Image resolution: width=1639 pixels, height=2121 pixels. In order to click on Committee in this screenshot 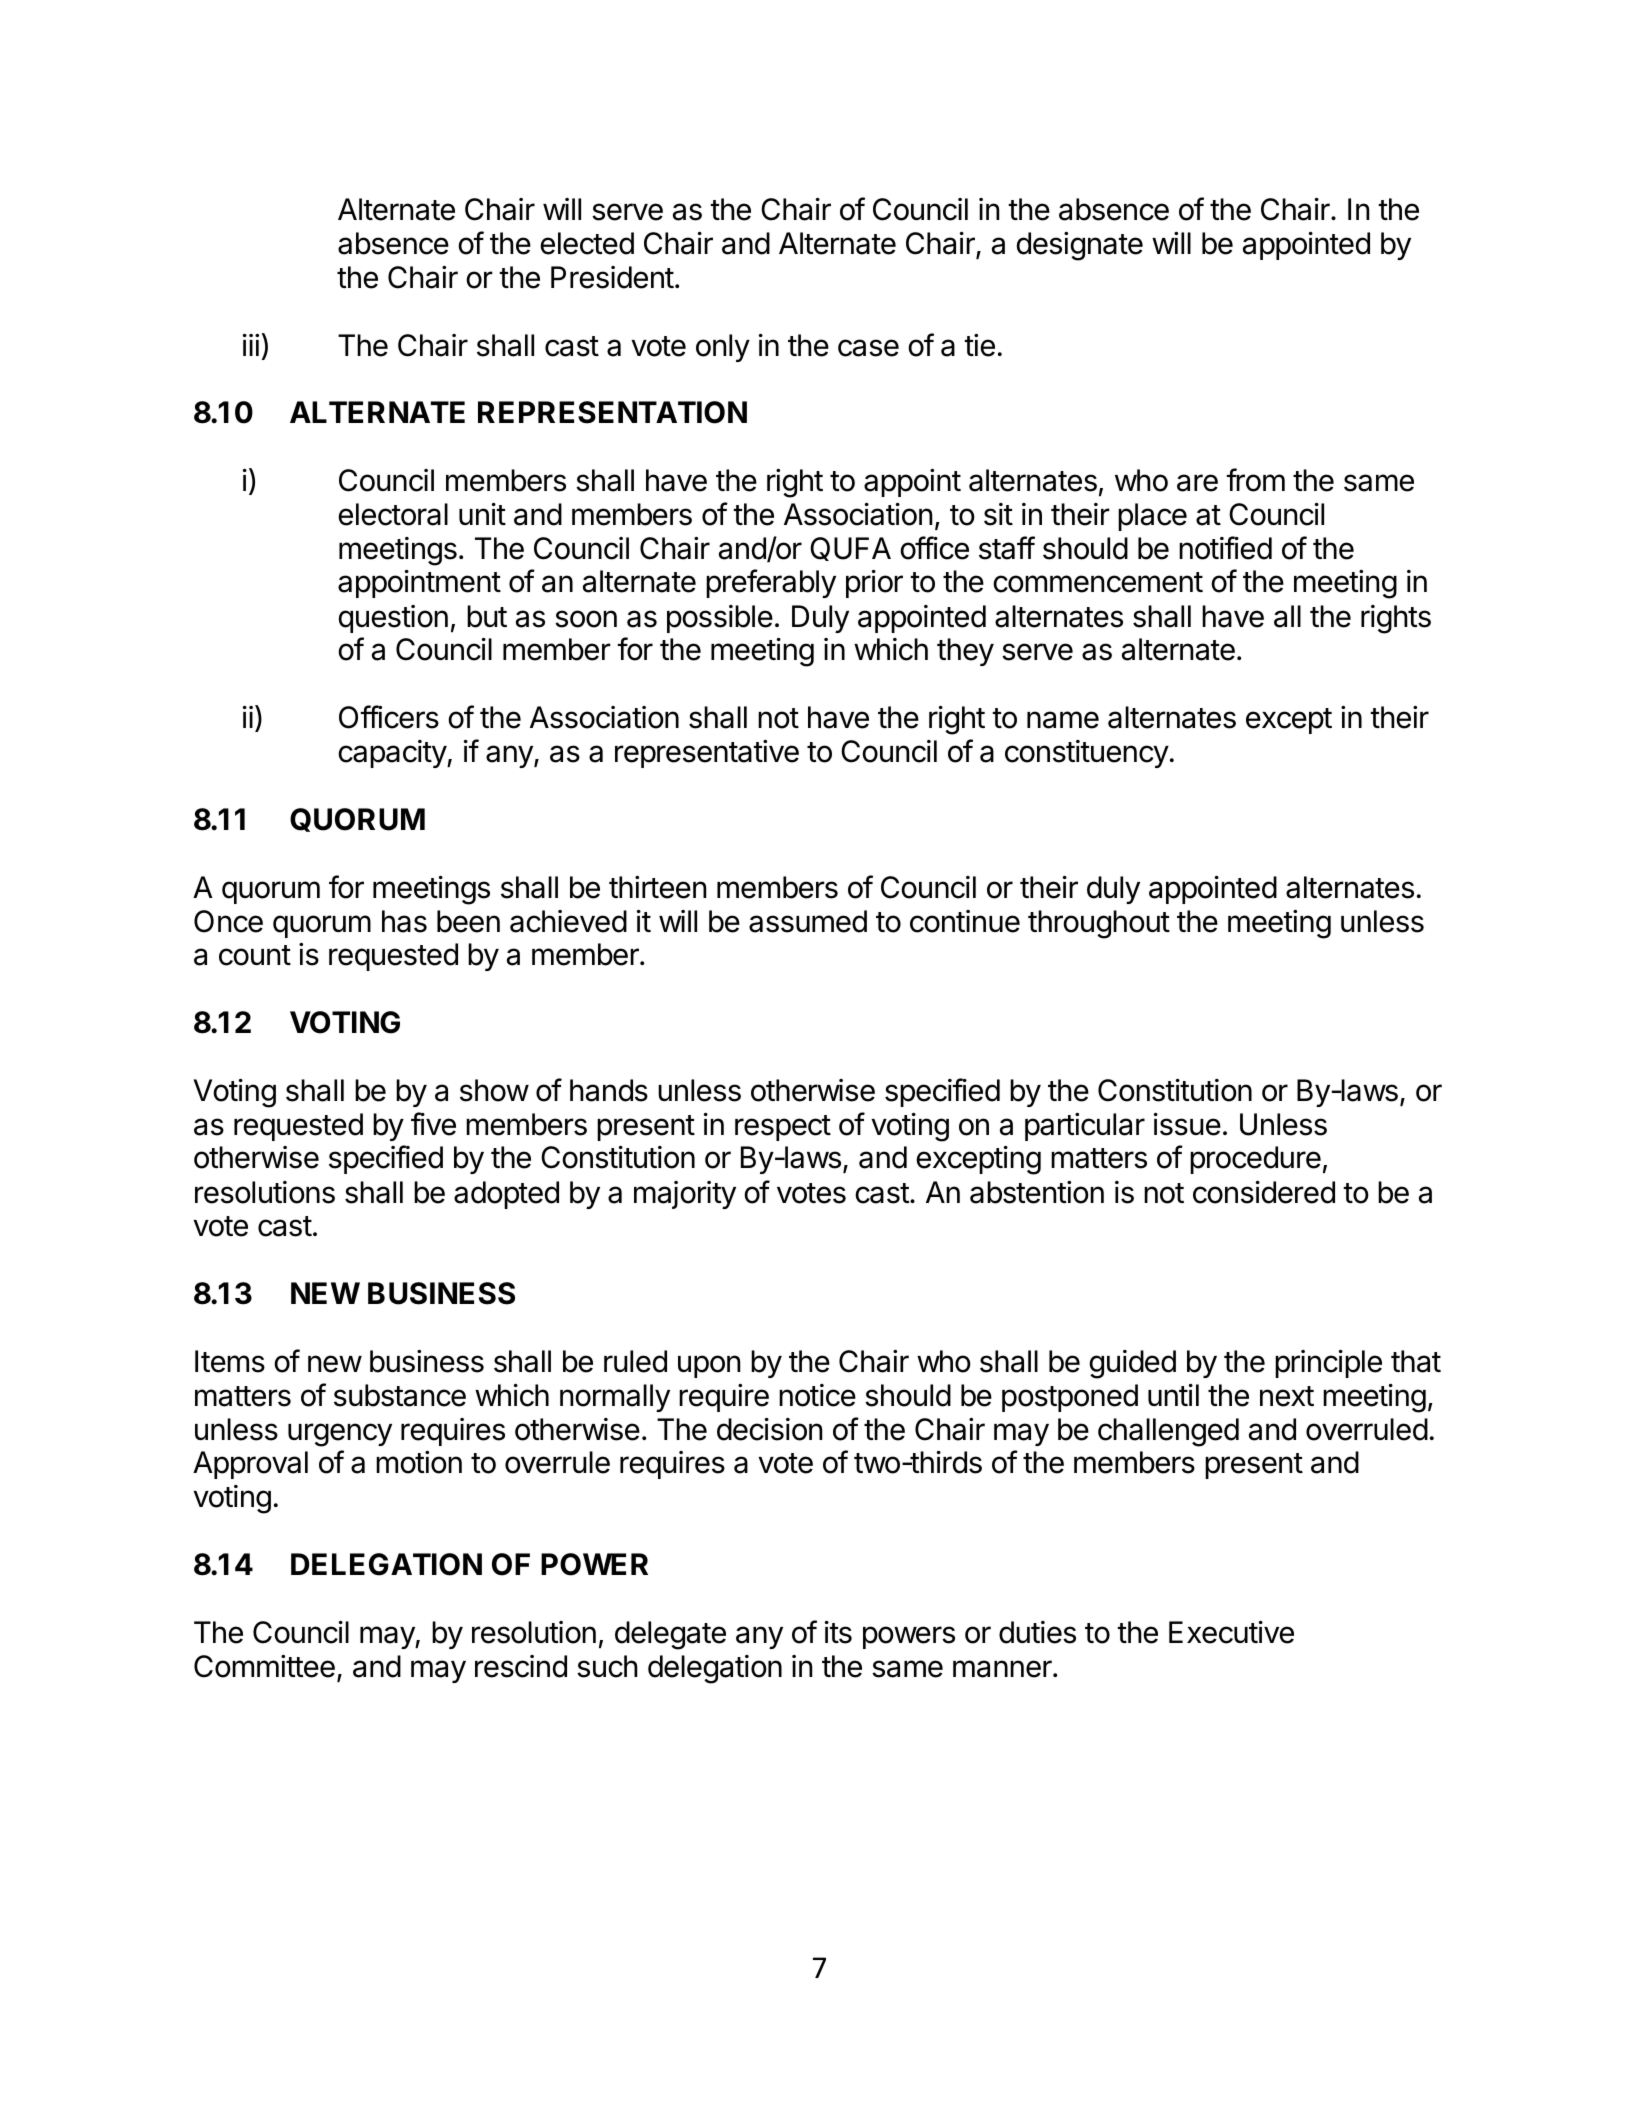, I will do `click(264, 1666)`.
